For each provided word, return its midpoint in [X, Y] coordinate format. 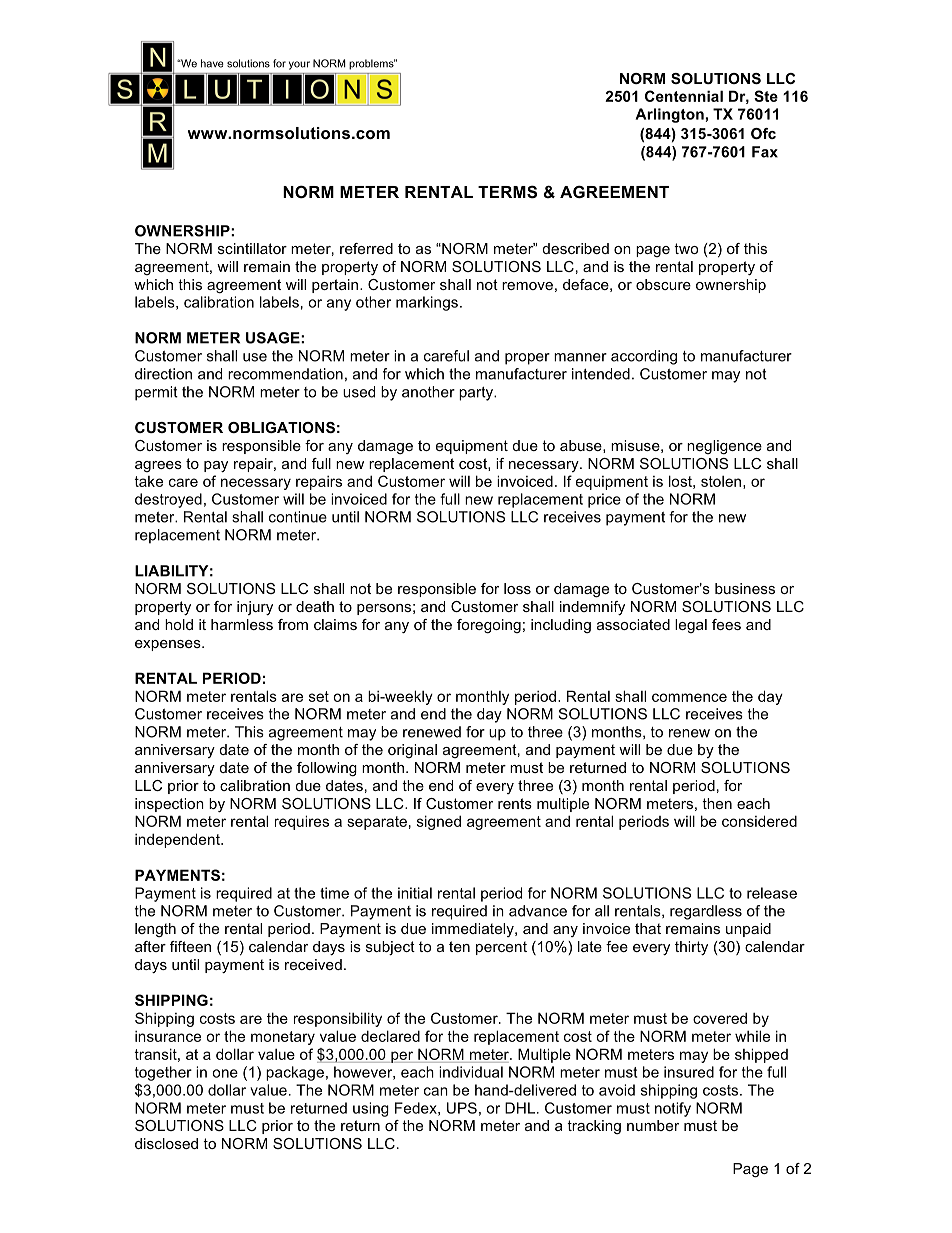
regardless [706, 912]
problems [372, 64]
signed [439, 822]
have [212, 63]
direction [163, 374]
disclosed [166, 1143]
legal [691, 626]
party [477, 394]
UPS [462, 1108]
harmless [242, 624]
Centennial [684, 96]
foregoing [489, 626]
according [644, 357]
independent [178, 840]
